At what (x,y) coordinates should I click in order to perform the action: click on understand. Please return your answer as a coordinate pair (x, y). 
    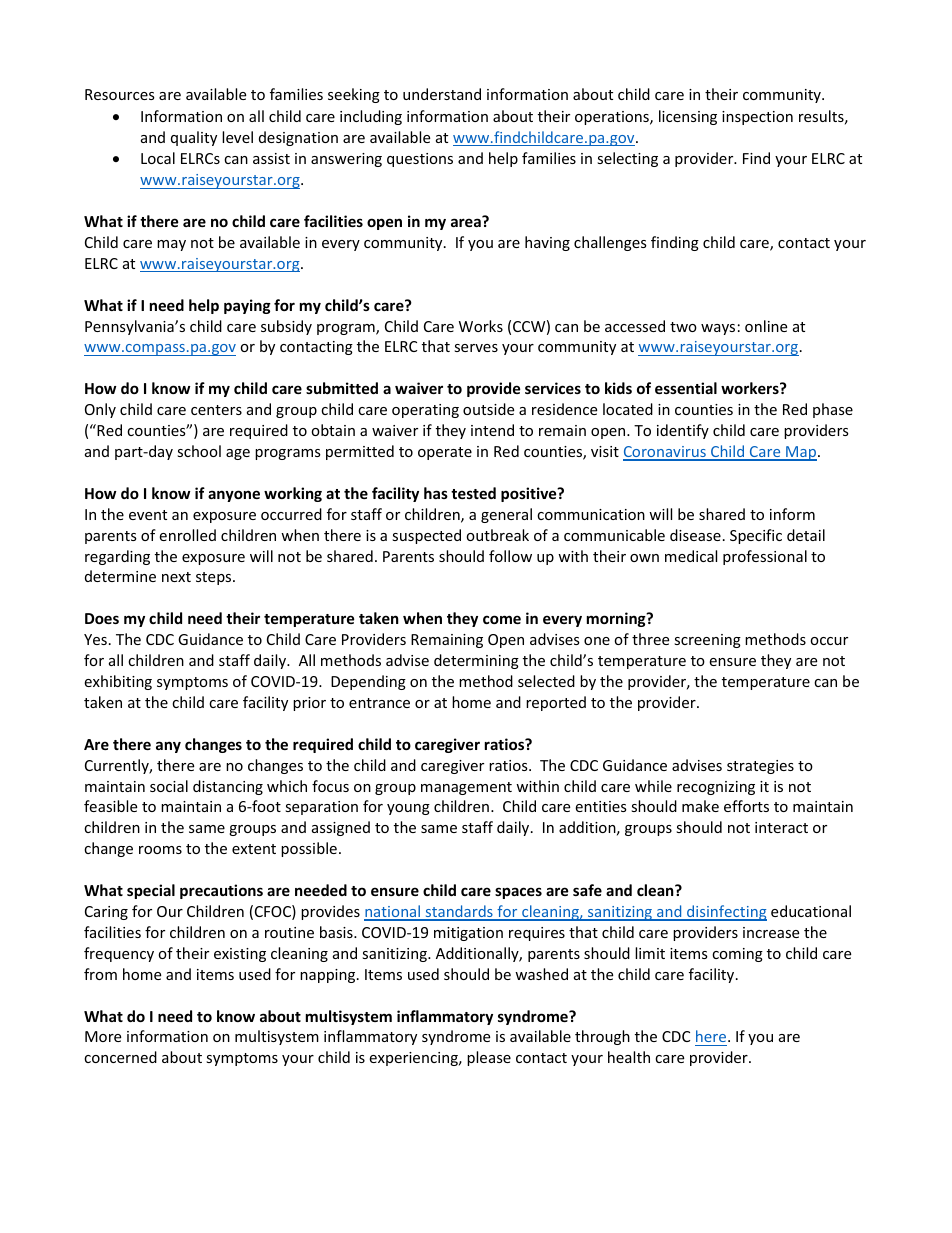
    Looking at the image, I should click on (442, 94).
